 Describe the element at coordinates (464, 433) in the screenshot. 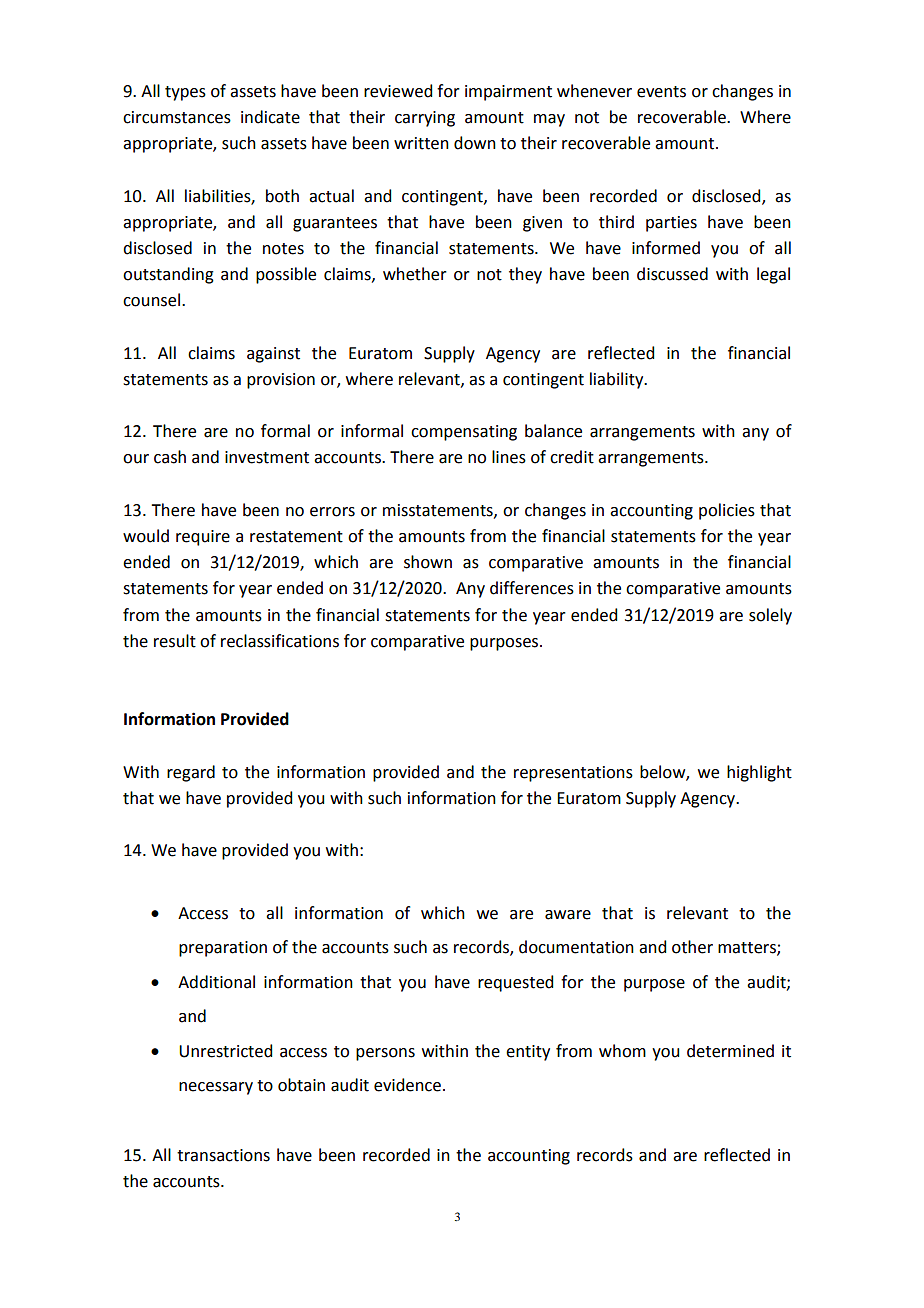

I see `compensating` at that location.
